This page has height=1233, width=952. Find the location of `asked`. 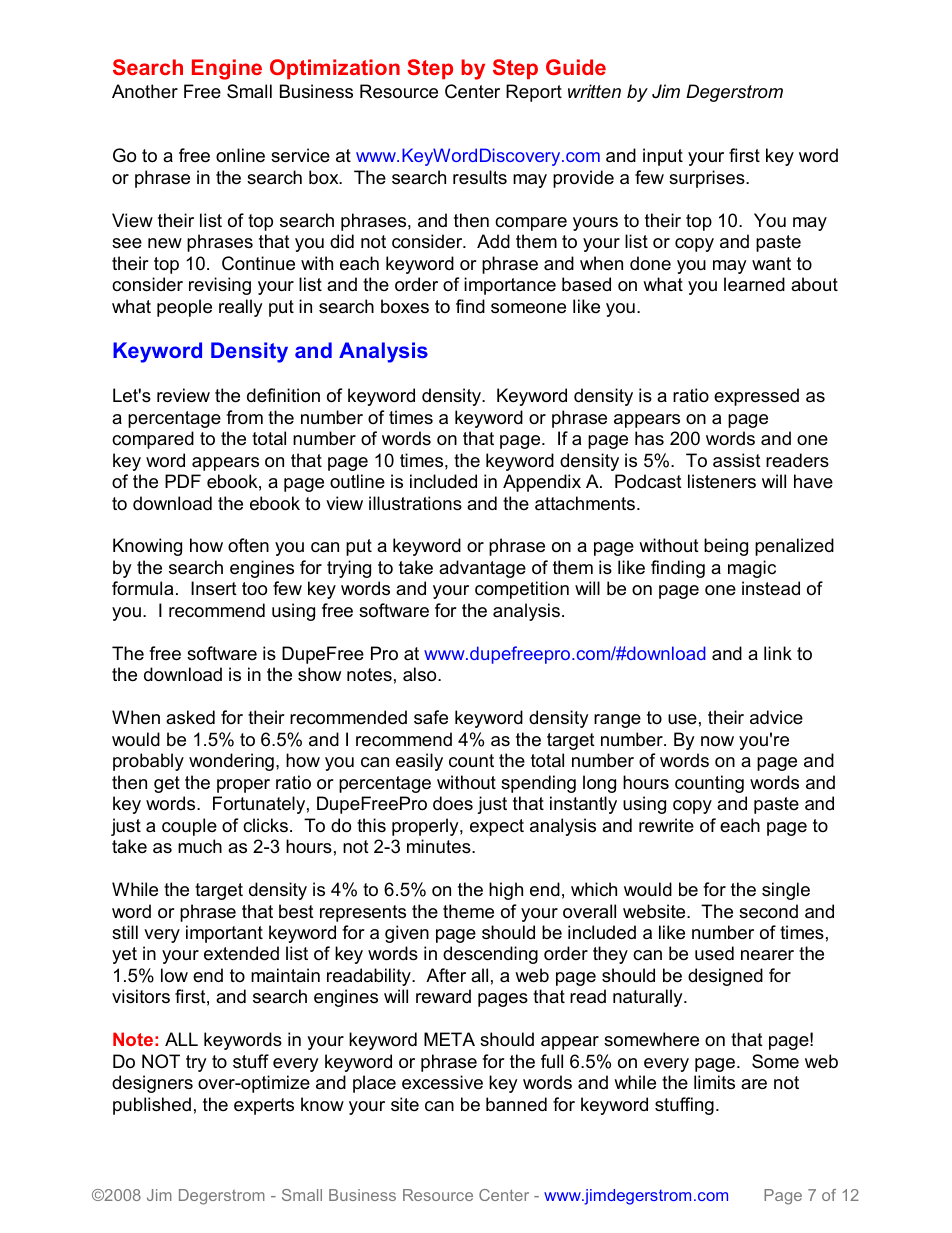

asked is located at coordinates (190, 717).
